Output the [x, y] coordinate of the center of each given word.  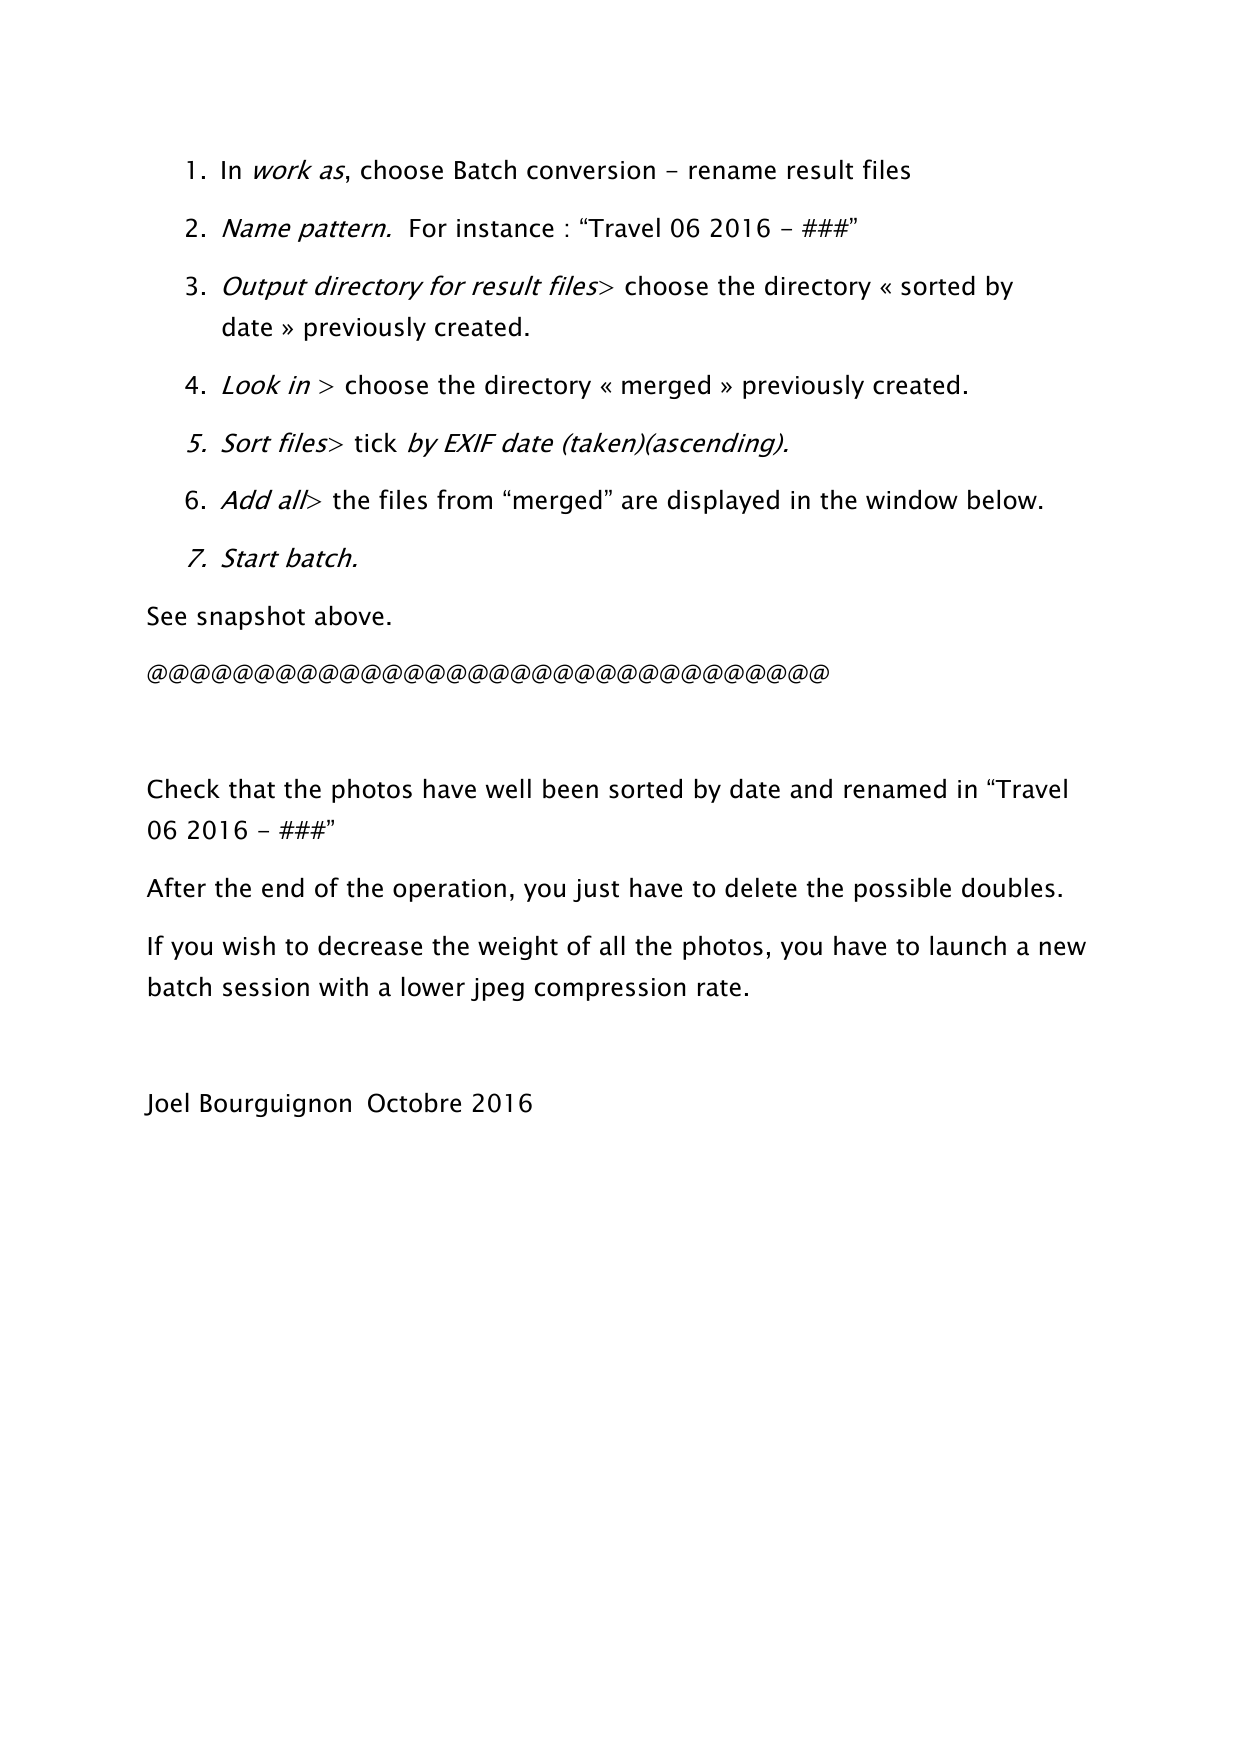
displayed [723, 502]
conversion [591, 170]
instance [505, 228]
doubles [1008, 888]
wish [249, 946]
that [252, 789]
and [811, 789]
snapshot [251, 618]
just [596, 890]
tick [376, 443]
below [1002, 500]
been [570, 789]
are [639, 502]
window [912, 500]
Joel [166, 1104]
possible [903, 890]
